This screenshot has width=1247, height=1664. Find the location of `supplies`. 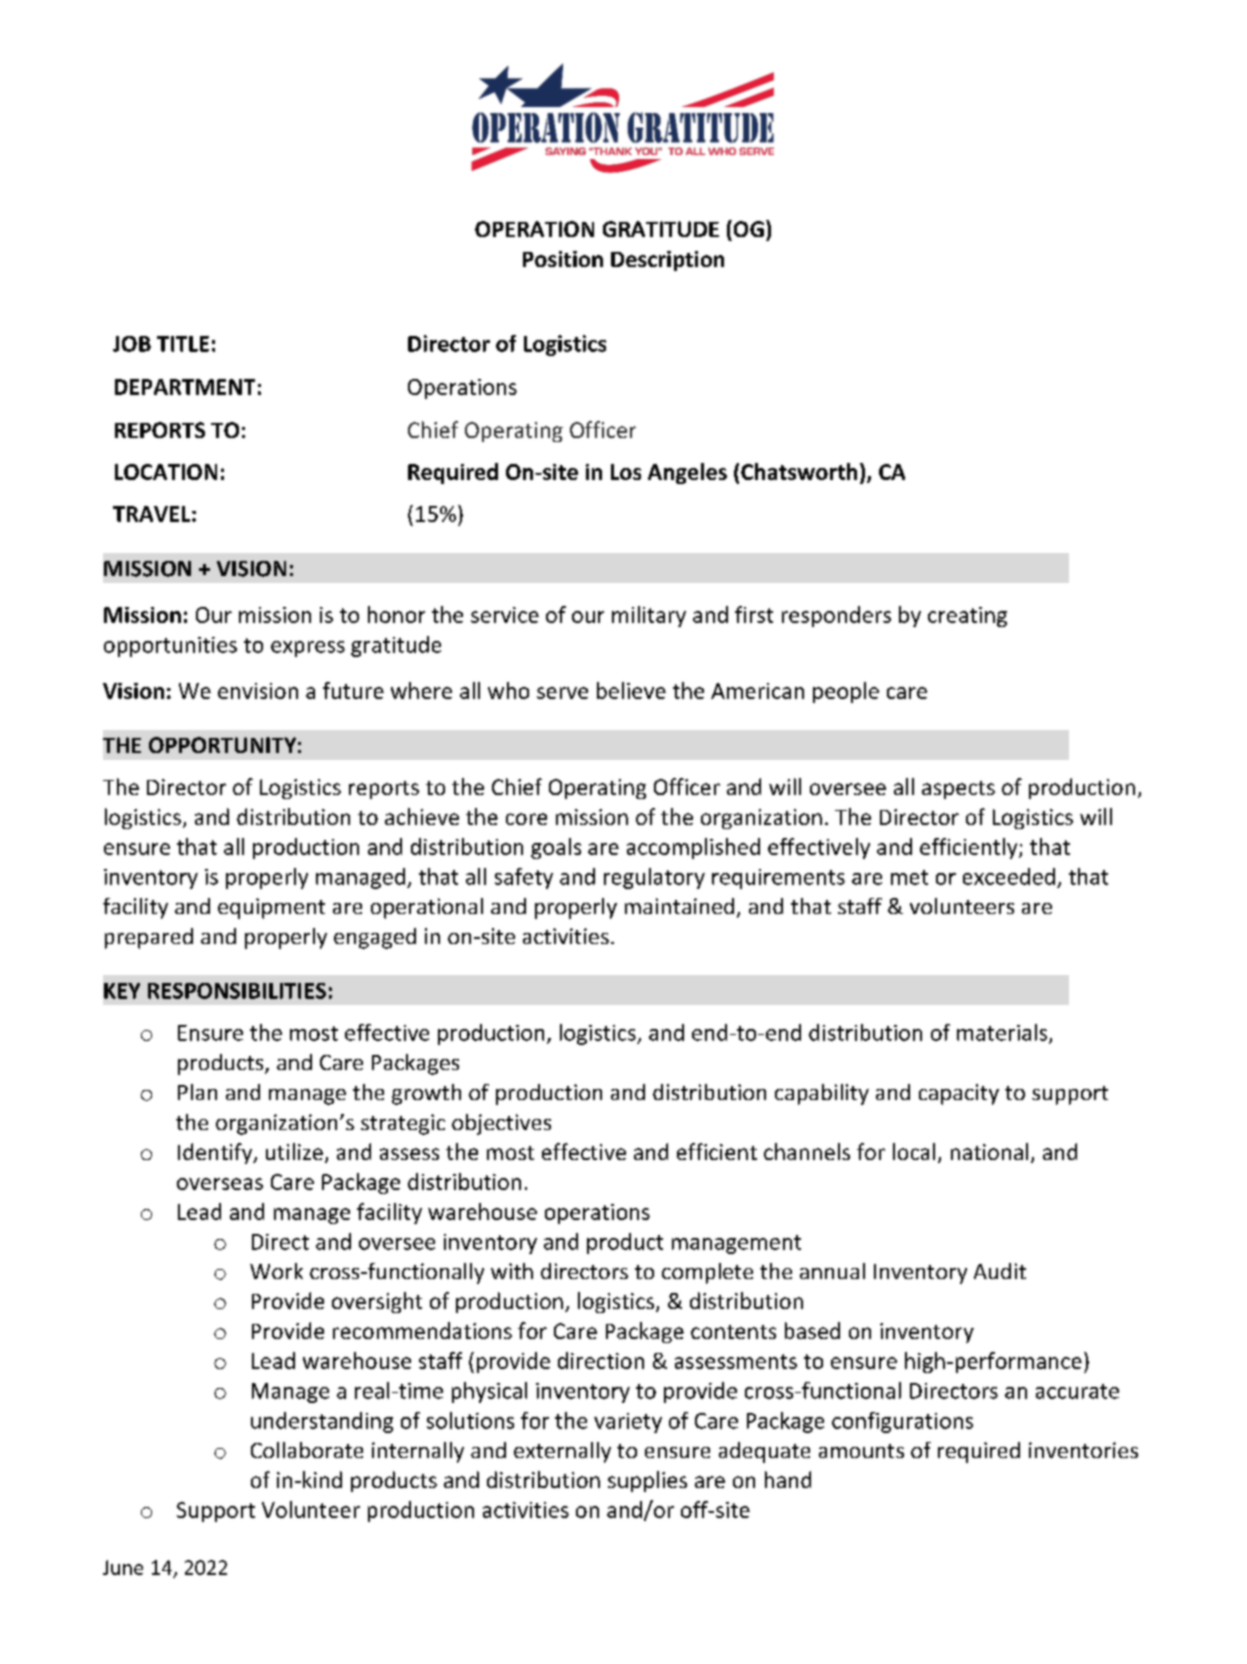

supplies is located at coordinates (647, 1481).
